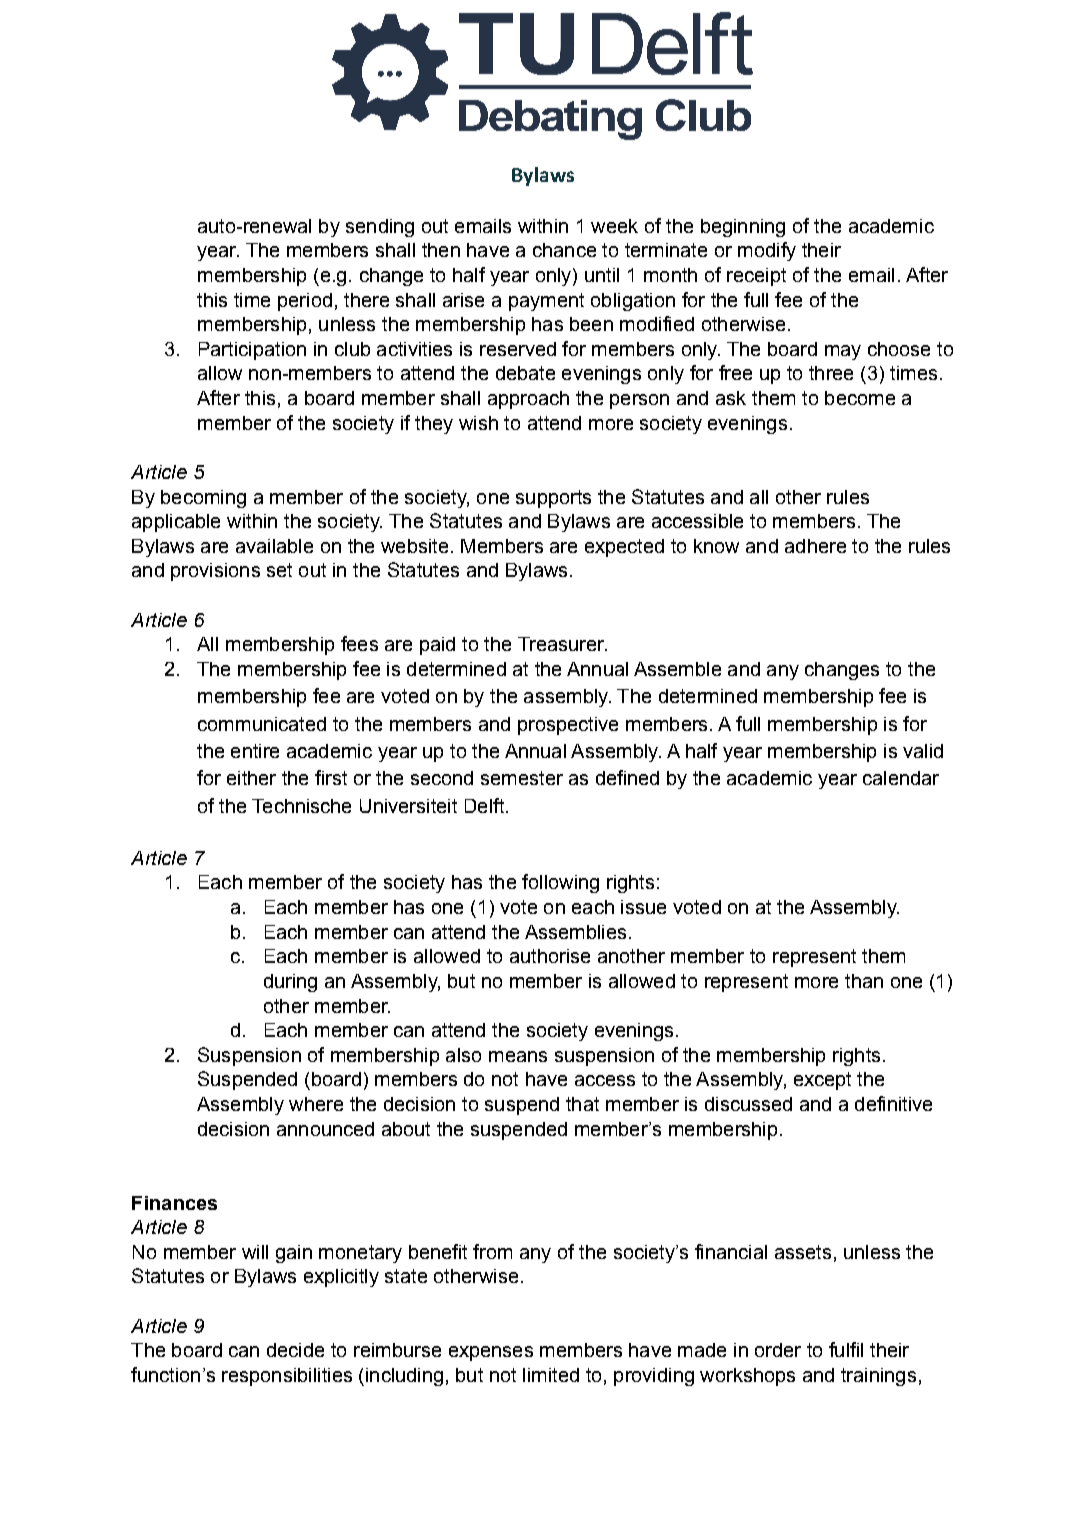 The image size is (1087, 1536). Describe the element at coordinates (564, 250) in the document. I see `chance` at that location.
